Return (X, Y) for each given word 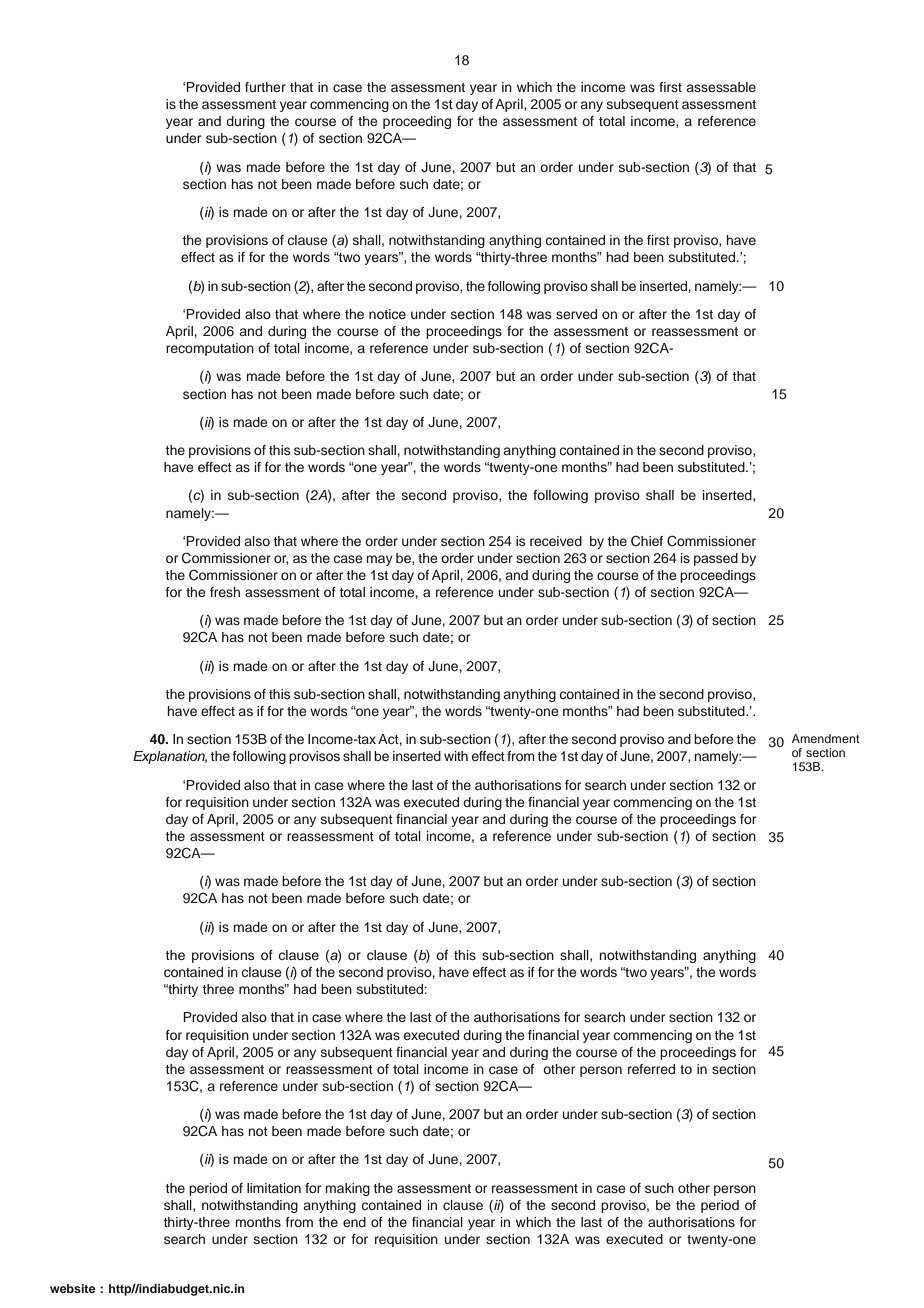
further (265, 87)
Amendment (826, 738)
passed (716, 559)
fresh (225, 592)
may (380, 560)
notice (387, 314)
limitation (274, 1188)
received (556, 541)
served (576, 314)
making (348, 1189)
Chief (647, 541)
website (73, 1288)
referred (651, 1069)
